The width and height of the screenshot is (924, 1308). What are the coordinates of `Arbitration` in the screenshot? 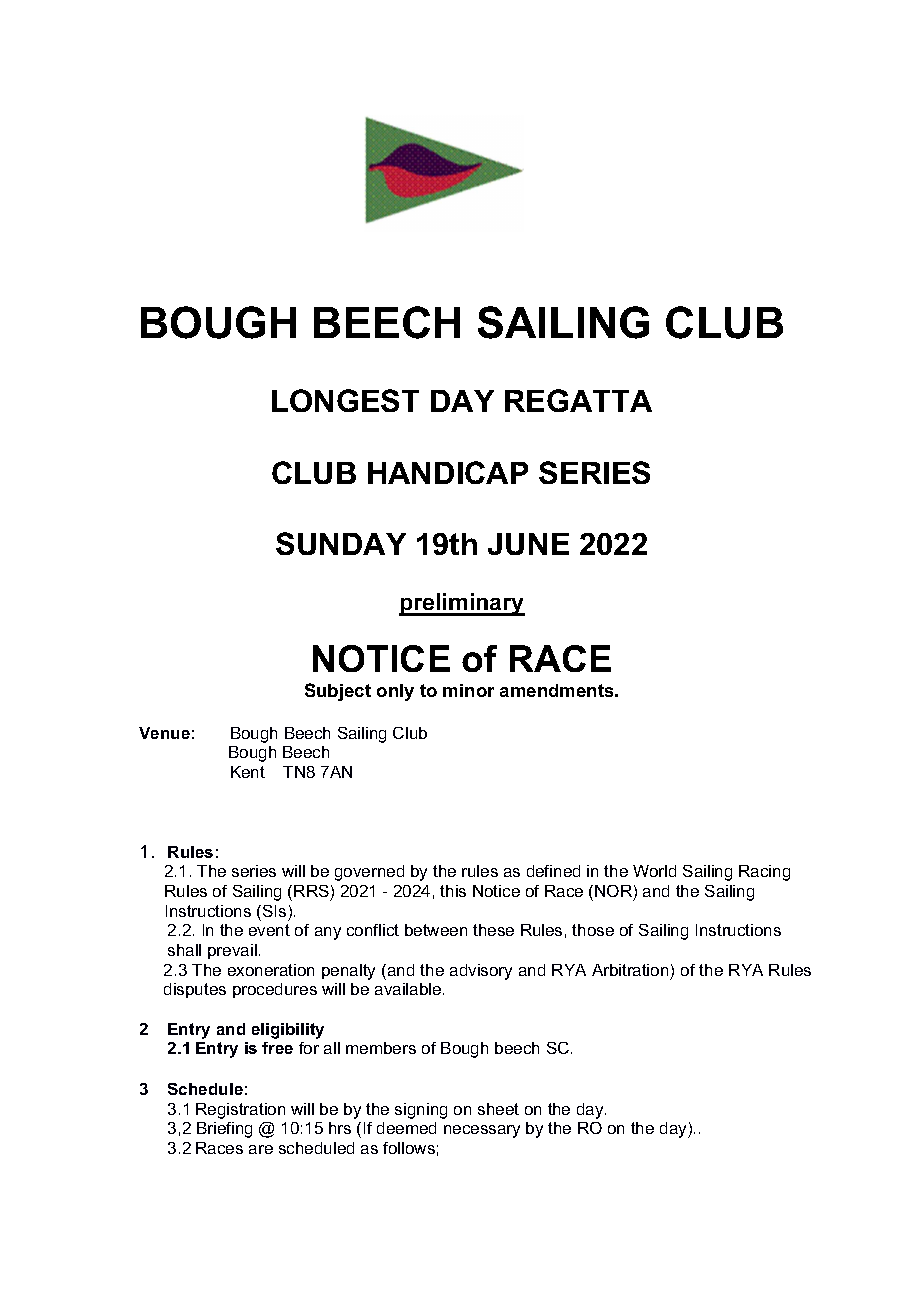 It's located at (630, 970).
